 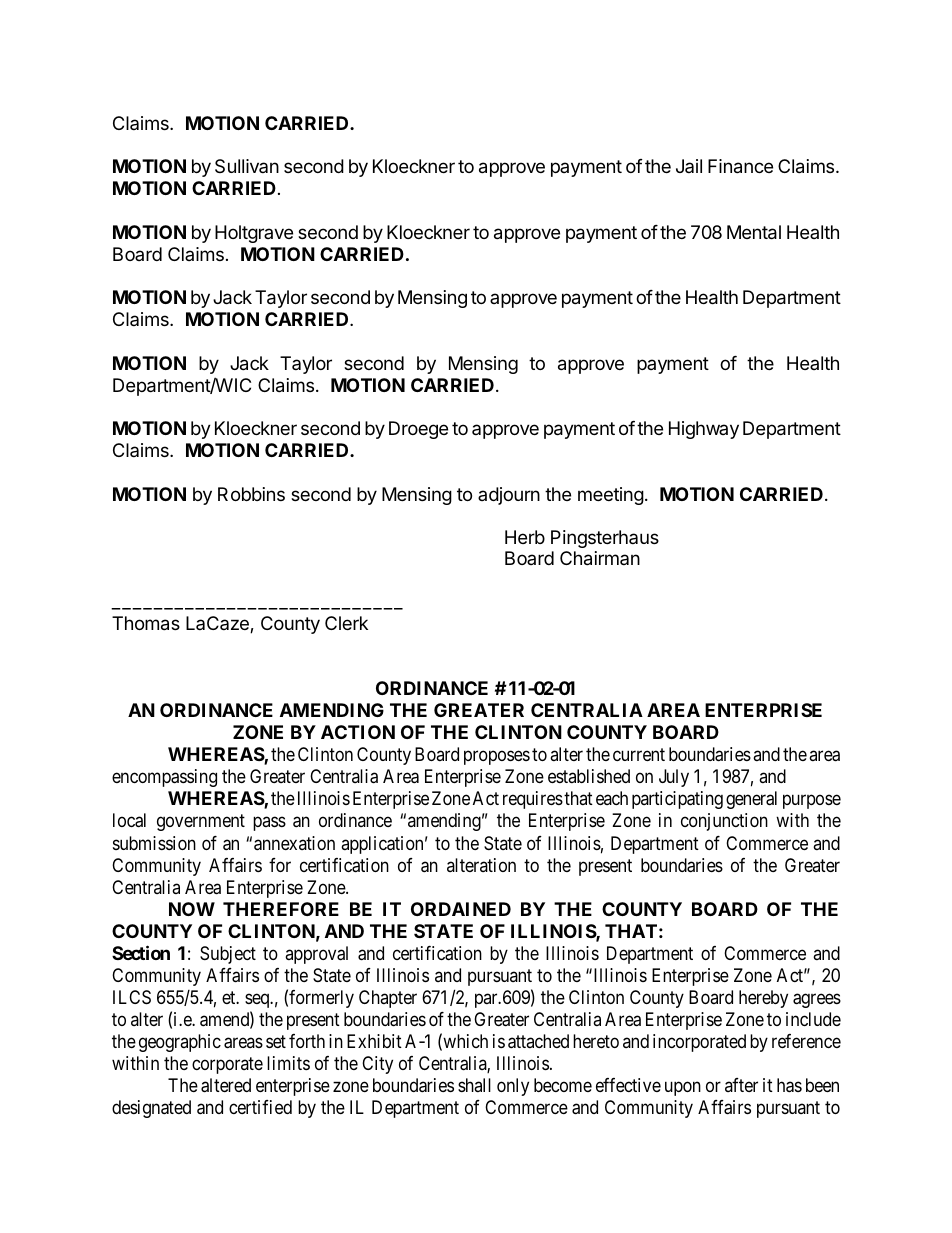 I want to click on conjunction, so click(x=724, y=822).
